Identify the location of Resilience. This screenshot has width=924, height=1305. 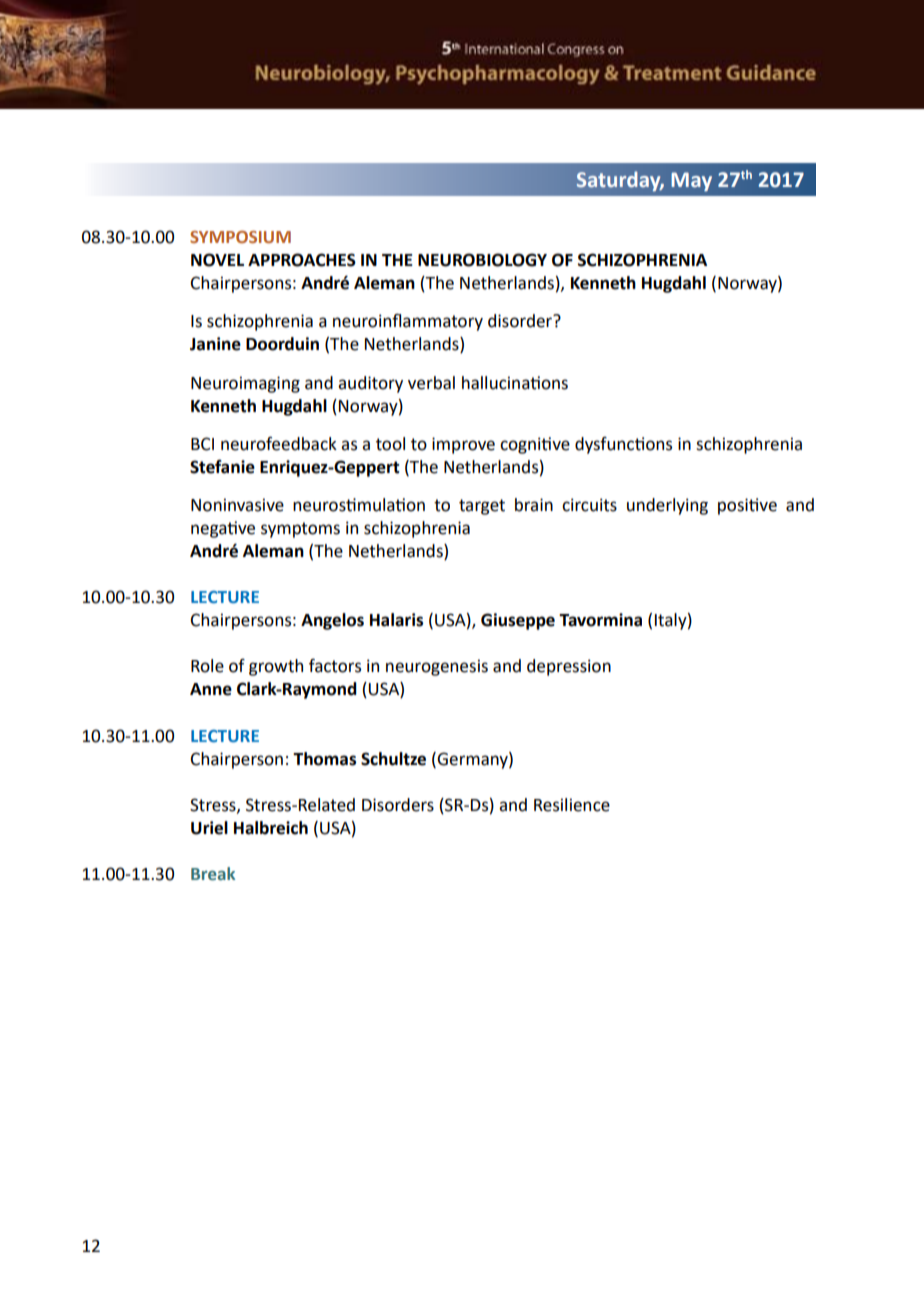
(572, 805).
